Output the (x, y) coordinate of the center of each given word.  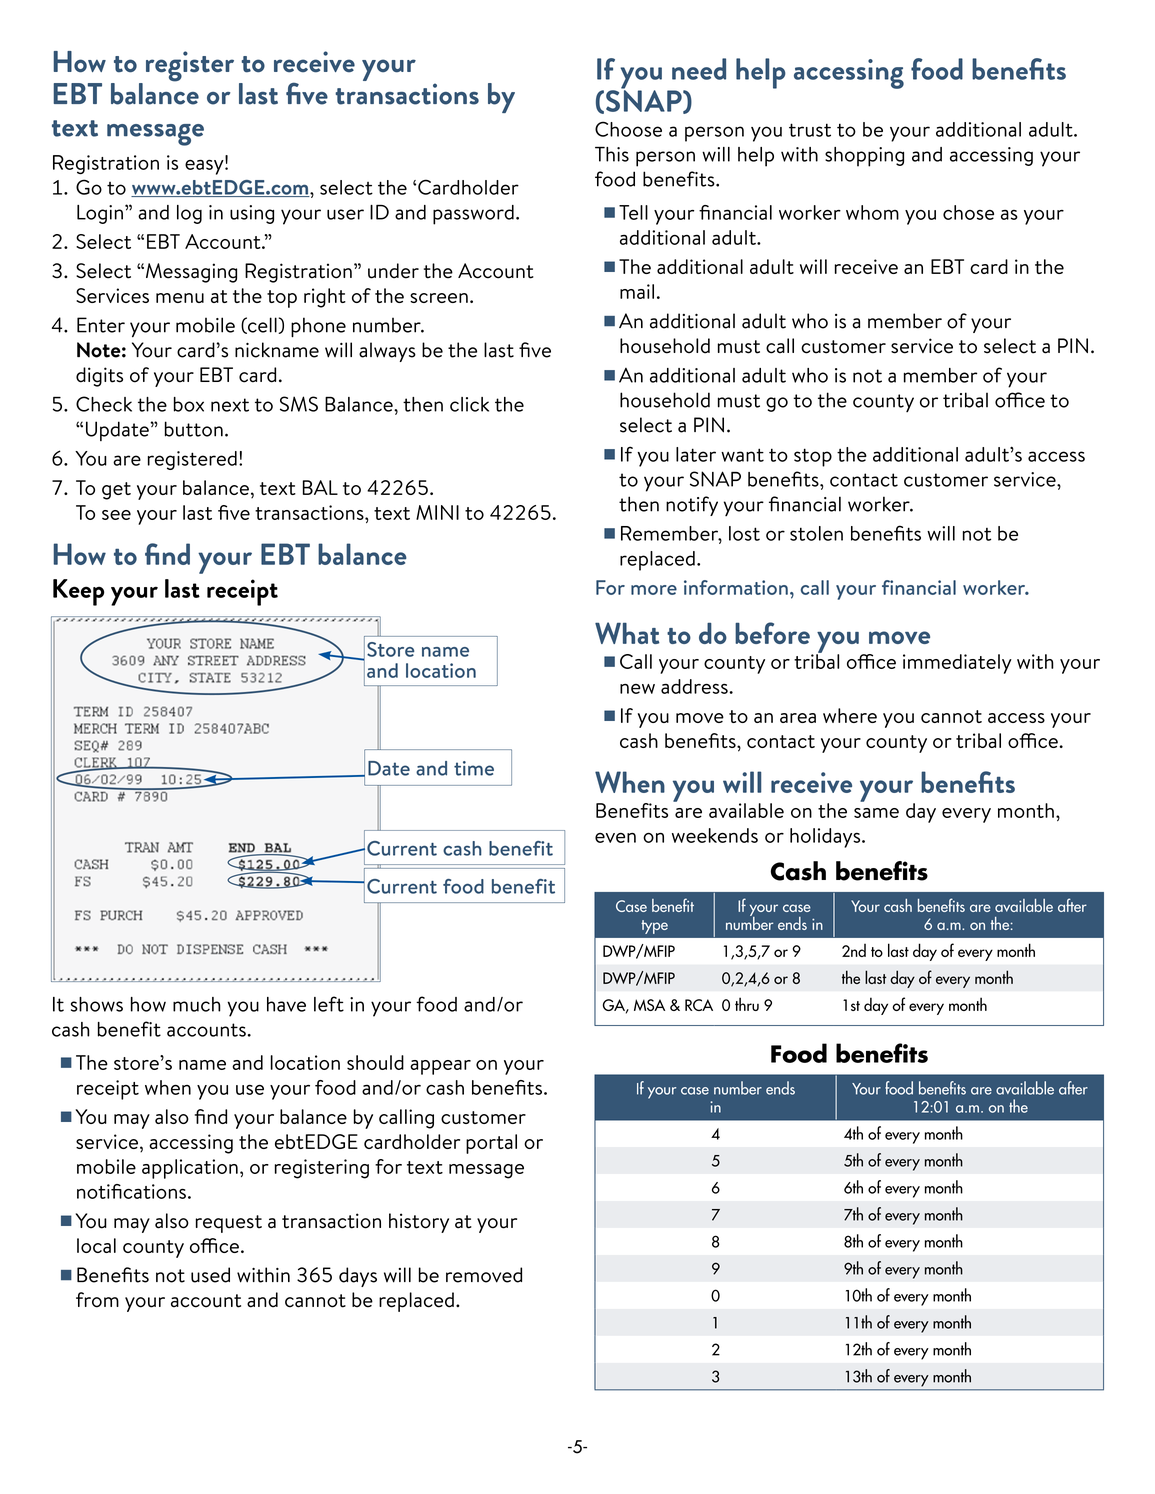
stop (813, 457)
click (469, 404)
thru (747, 1004)
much (197, 1004)
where (850, 715)
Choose (628, 129)
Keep (78, 592)
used (210, 1275)
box (189, 404)
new (637, 689)
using (252, 214)
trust (810, 130)
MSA (649, 1005)
